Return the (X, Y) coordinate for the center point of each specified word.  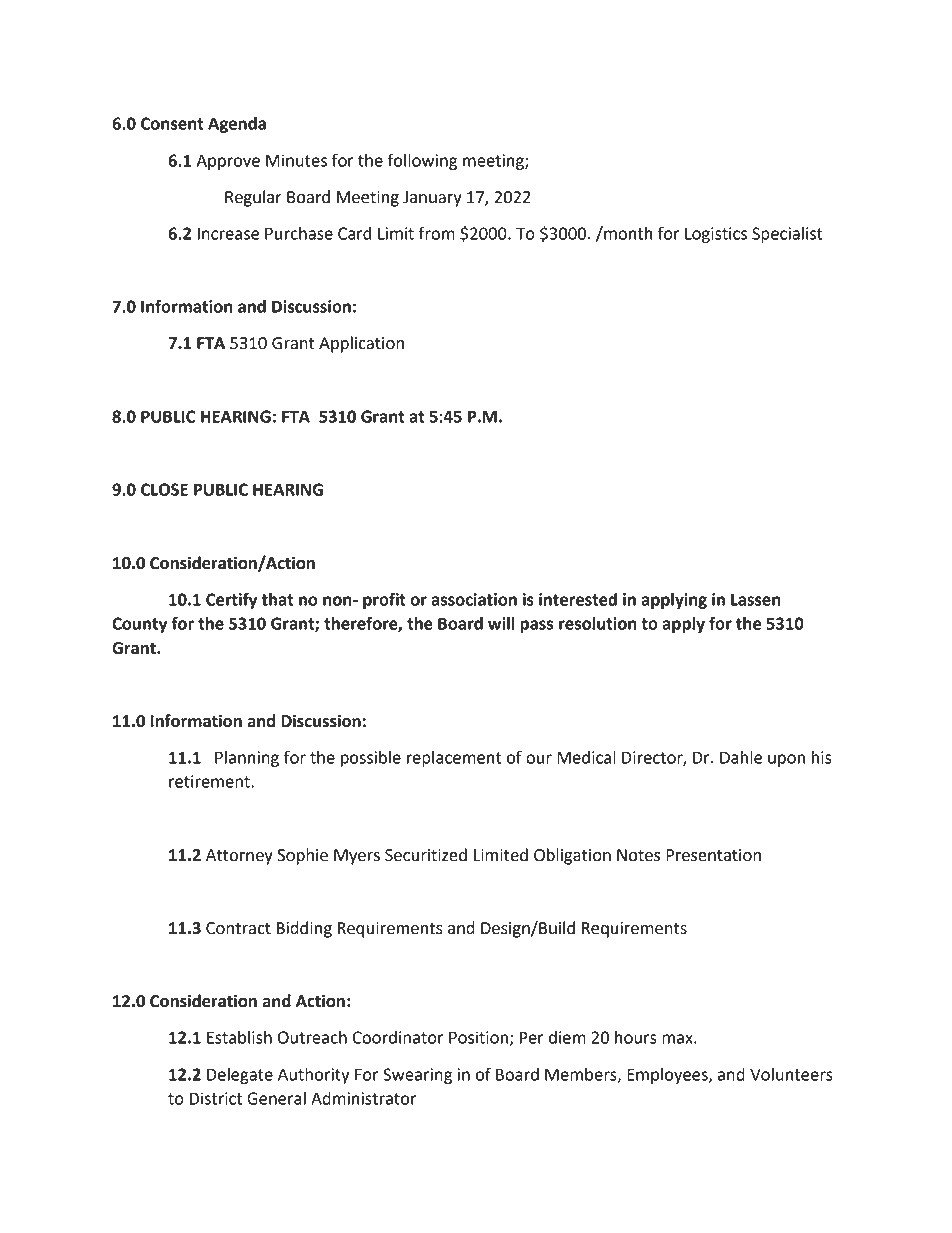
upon (786, 760)
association (474, 599)
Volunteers (791, 1074)
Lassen (755, 599)
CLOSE (164, 489)
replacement (454, 759)
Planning (247, 759)
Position (478, 1037)
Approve (228, 162)
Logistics (716, 235)
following (422, 161)
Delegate (240, 1076)
